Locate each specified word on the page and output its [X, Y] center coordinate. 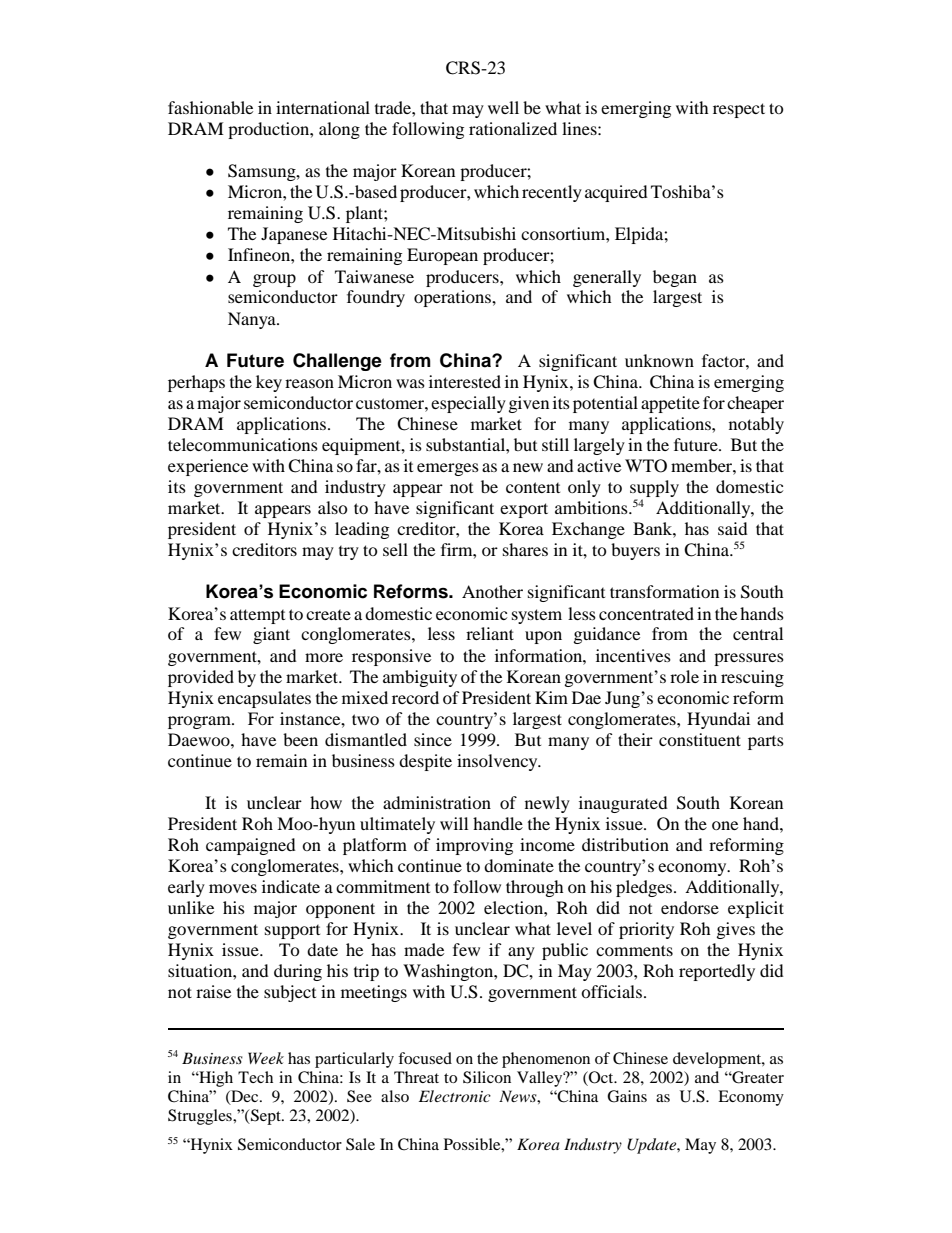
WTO [646, 466]
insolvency [498, 762]
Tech [255, 1077]
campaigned [251, 846]
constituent [700, 739]
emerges [448, 469]
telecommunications [243, 444]
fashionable [210, 107]
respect [739, 110]
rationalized [513, 128]
